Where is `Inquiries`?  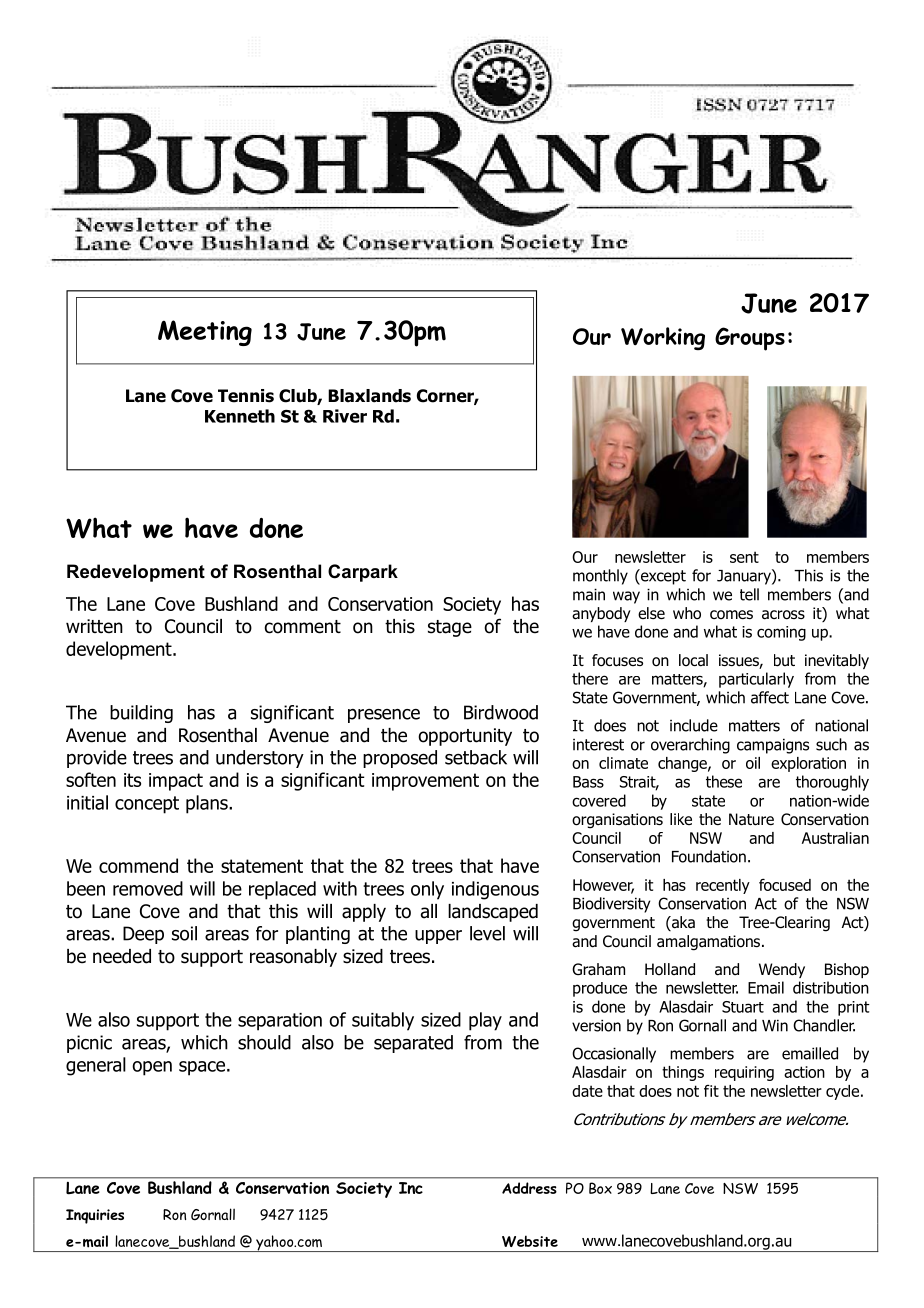
Inquiries is located at coordinates (95, 1216).
